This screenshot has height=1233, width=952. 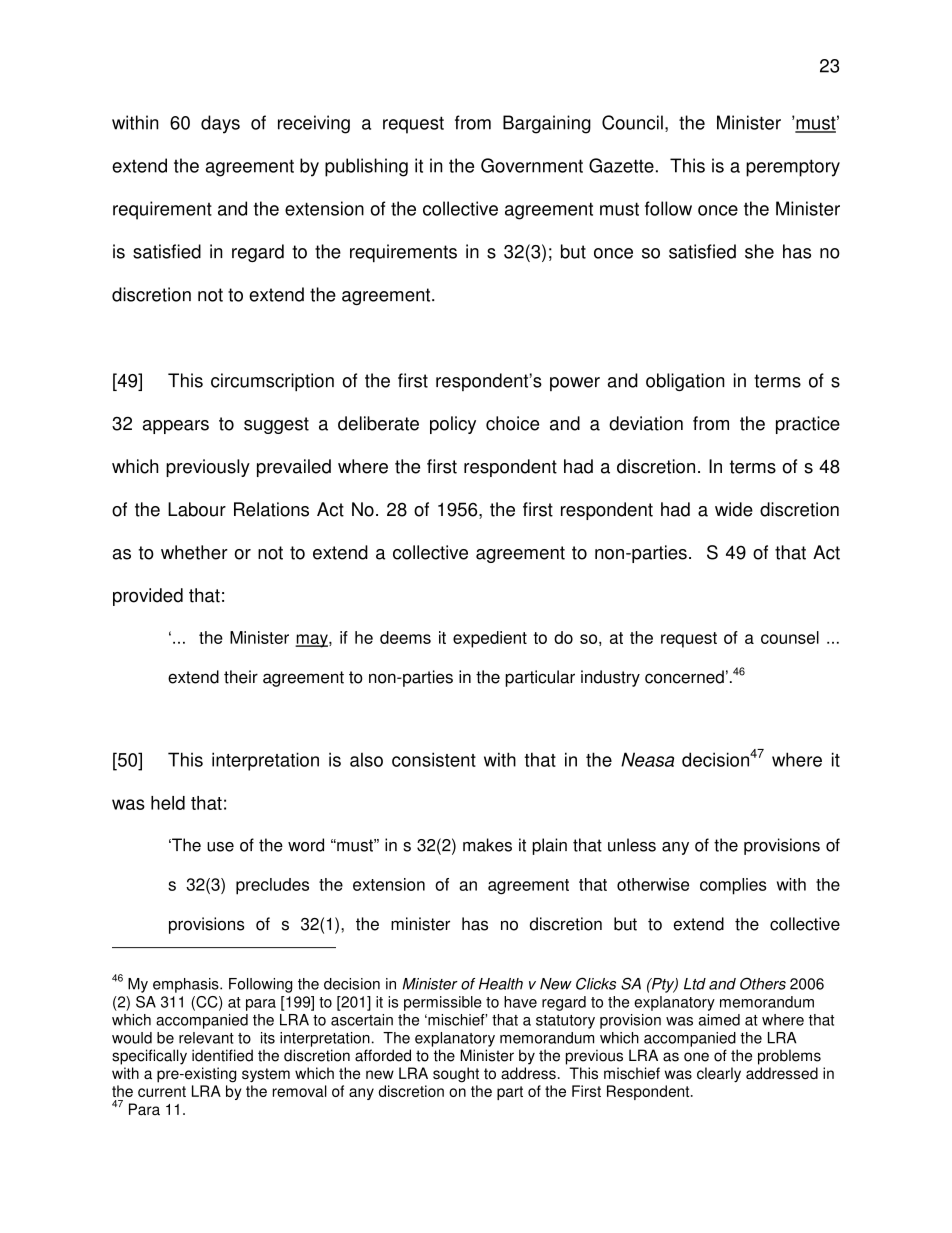 What do you see at coordinates (453, 425) in the screenshot?
I see `policy` at bounding box center [453, 425].
